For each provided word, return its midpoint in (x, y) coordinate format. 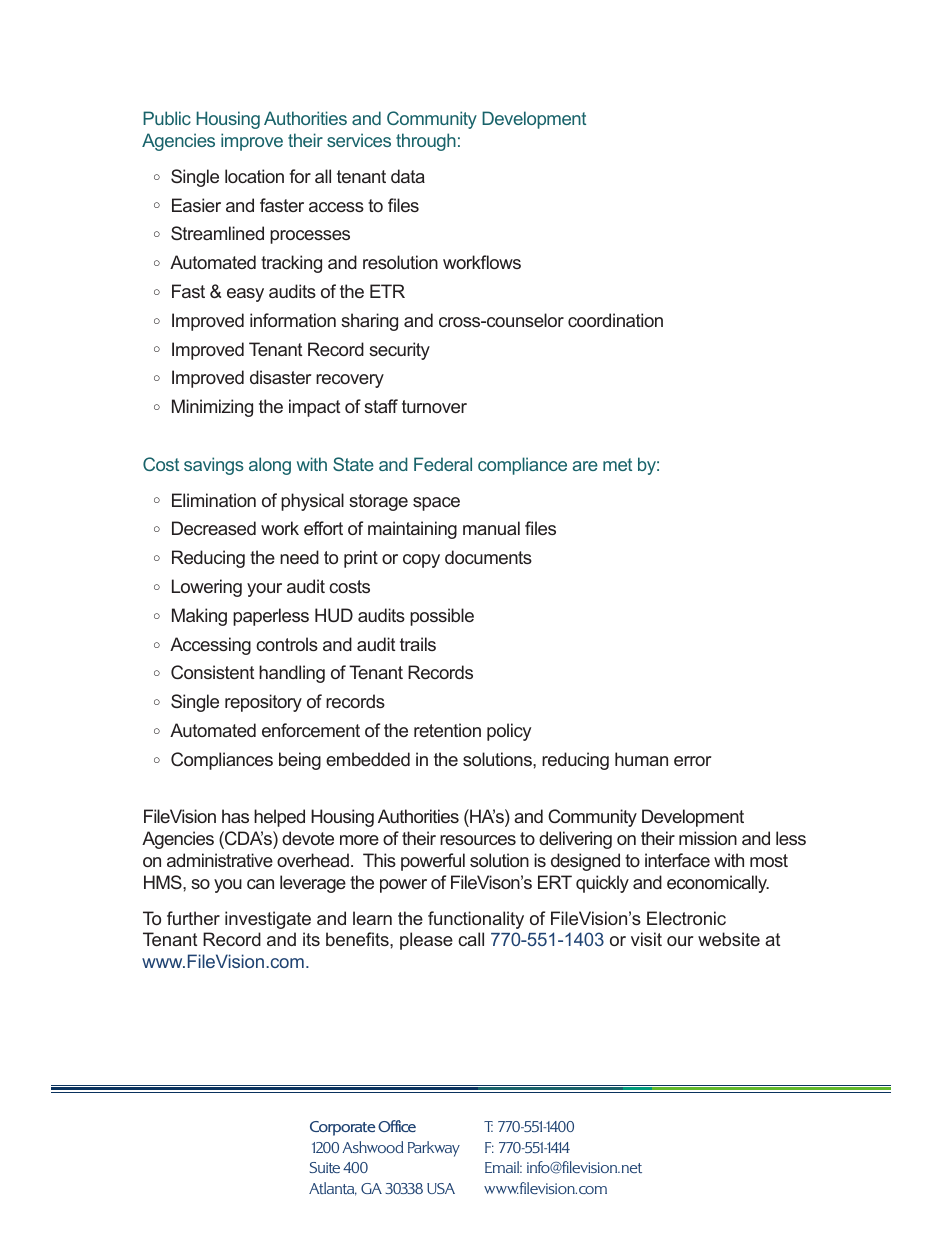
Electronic (686, 918)
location (254, 176)
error (692, 761)
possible (442, 617)
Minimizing (212, 408)
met (617, 464)
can (260, 884)
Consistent (212, 672)
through (426, 142)
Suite (325, 1167)
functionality (476, 920)
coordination (615, 320)
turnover (434, 406)
